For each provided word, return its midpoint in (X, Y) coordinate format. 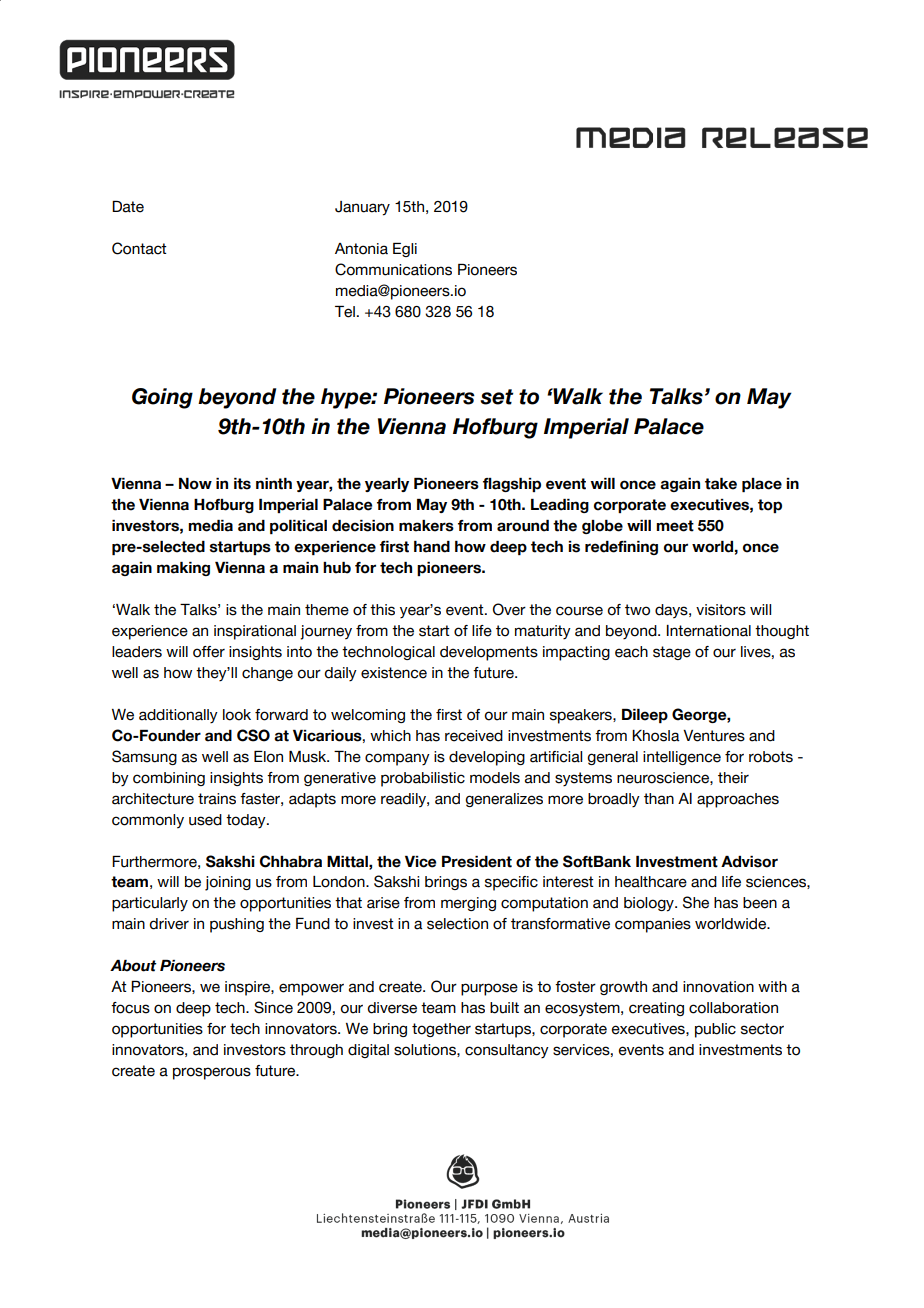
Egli (405, 250)
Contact (139, 248)
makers (426, 526)
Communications (393, 269)
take (721, 484)
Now (195, 484)
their (733, 778)
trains (217, 799)
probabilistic (423, 779)
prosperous (212, 1073)
